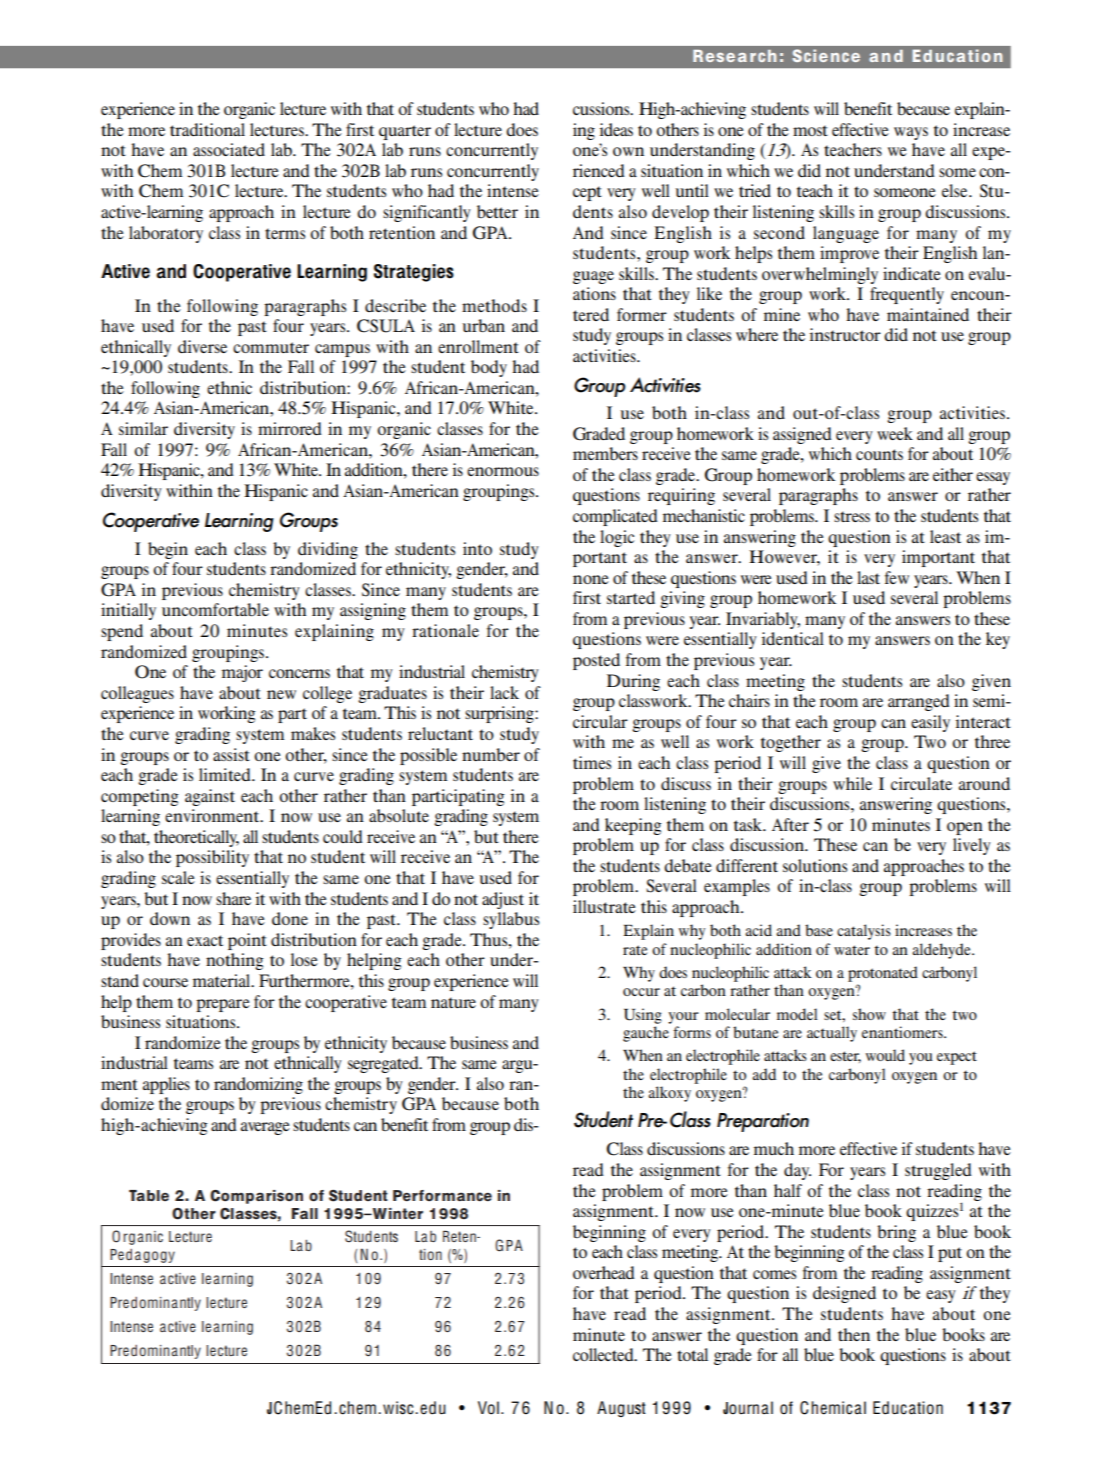 This screenshot has height=1465, width=1095. What do you see at coordinates (854, 1334) in the screenshot?
I see `then` at bounding box center [854, 1334].
